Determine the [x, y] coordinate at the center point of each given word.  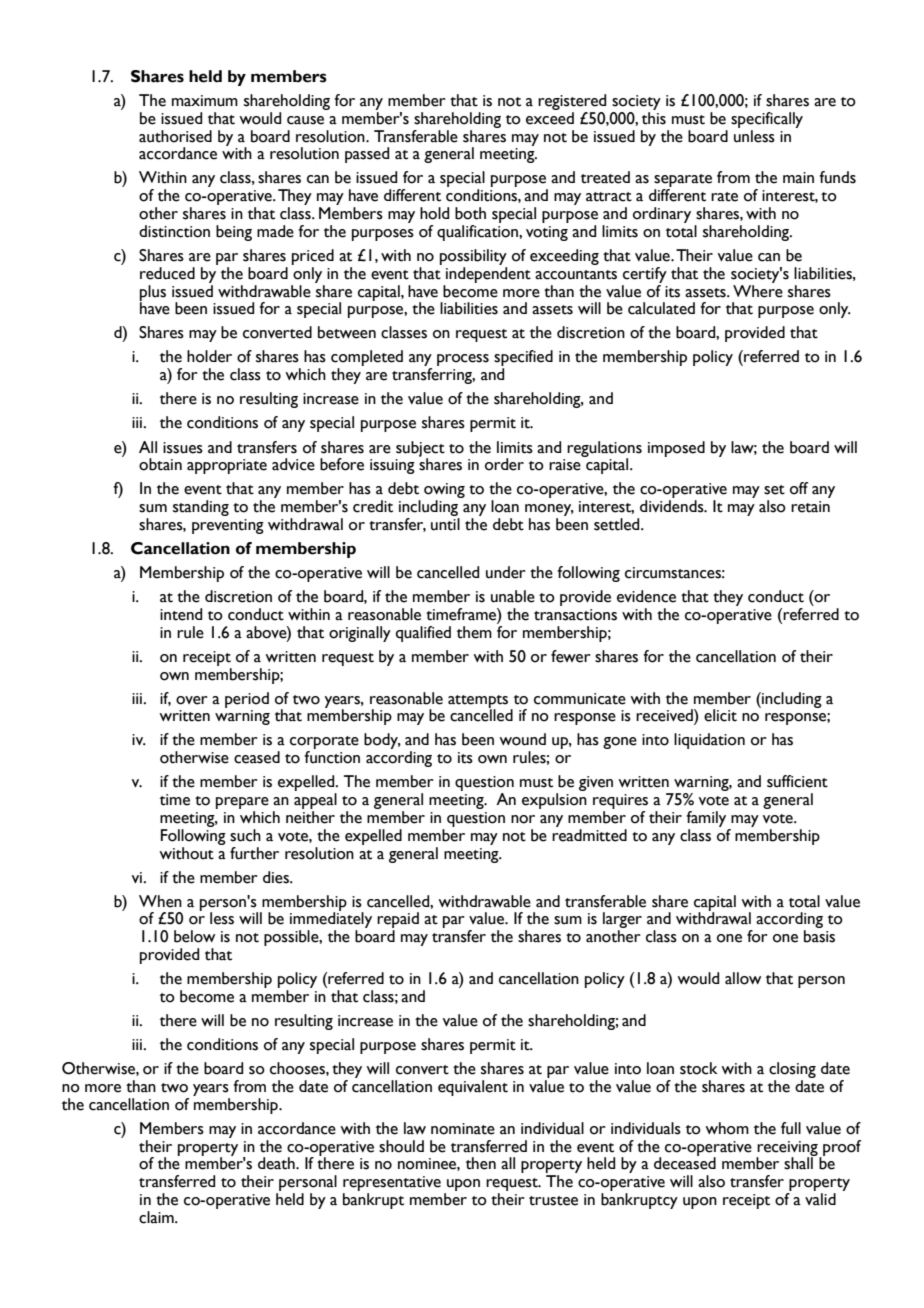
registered [572, 102]
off [799, 488]
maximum [205, 101]
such [245, 835]
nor [523, 819]
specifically [767, 120]
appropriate [227, 466]
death [277, 1163]
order [504, 464]
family [706, 819]
